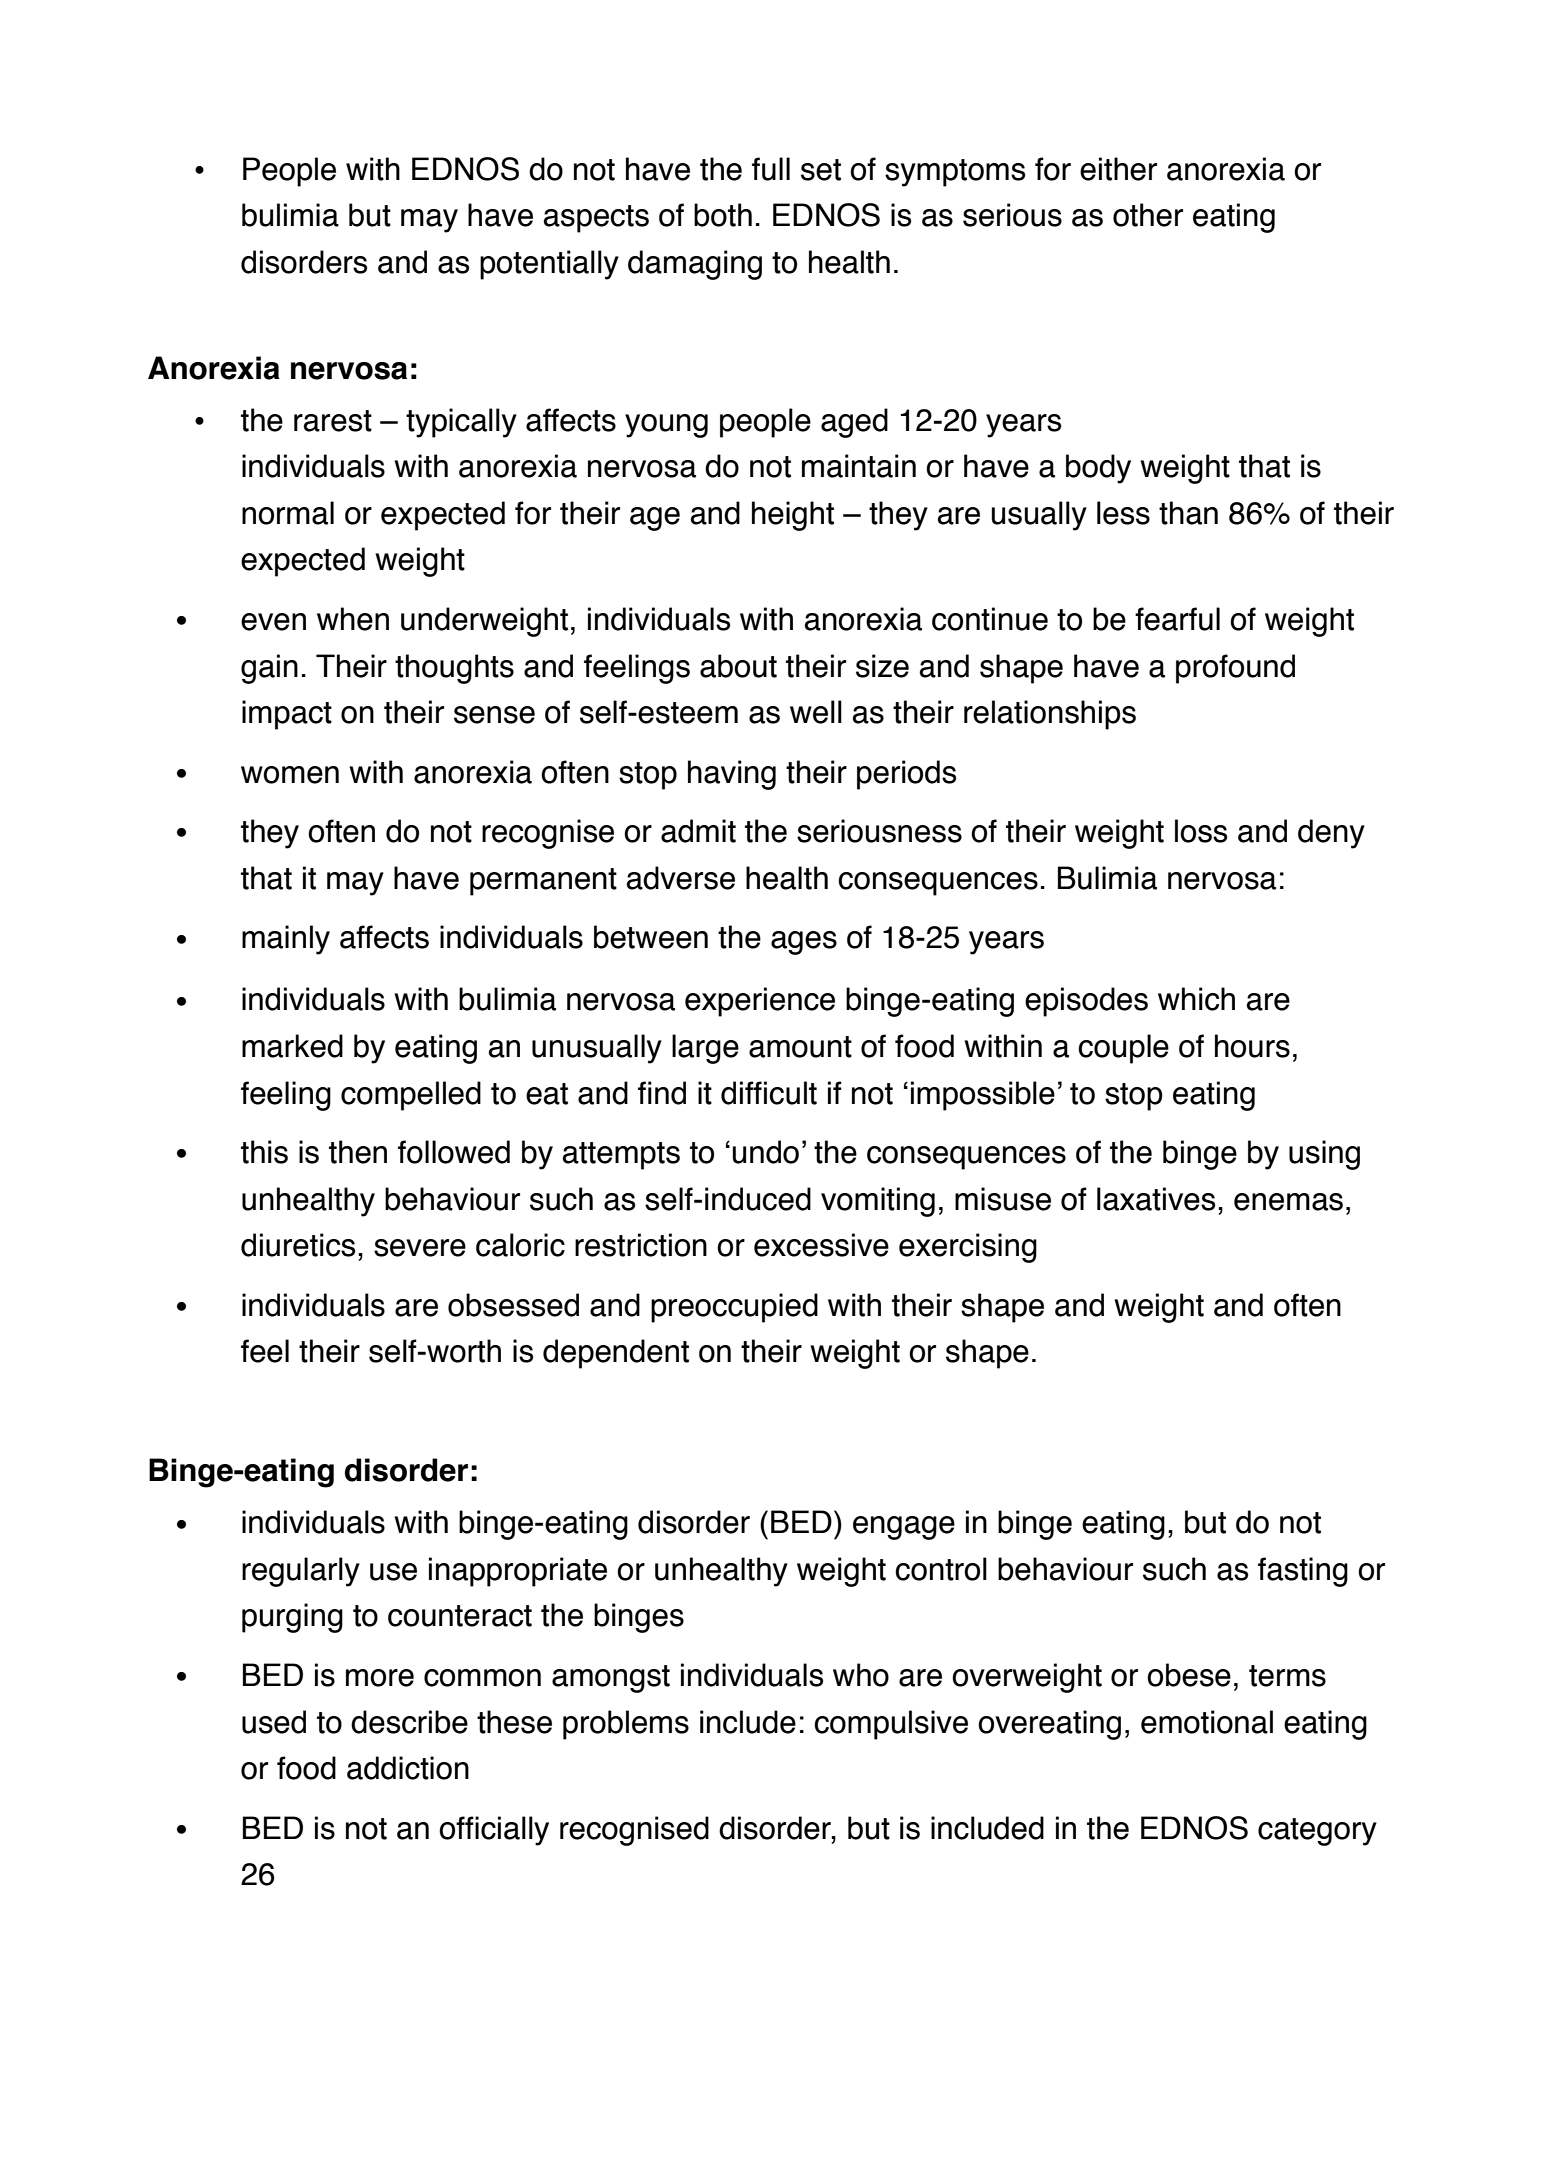 The height and width of the screenshot is (2179, 1541). I want to click on well, so click(816, 712).
